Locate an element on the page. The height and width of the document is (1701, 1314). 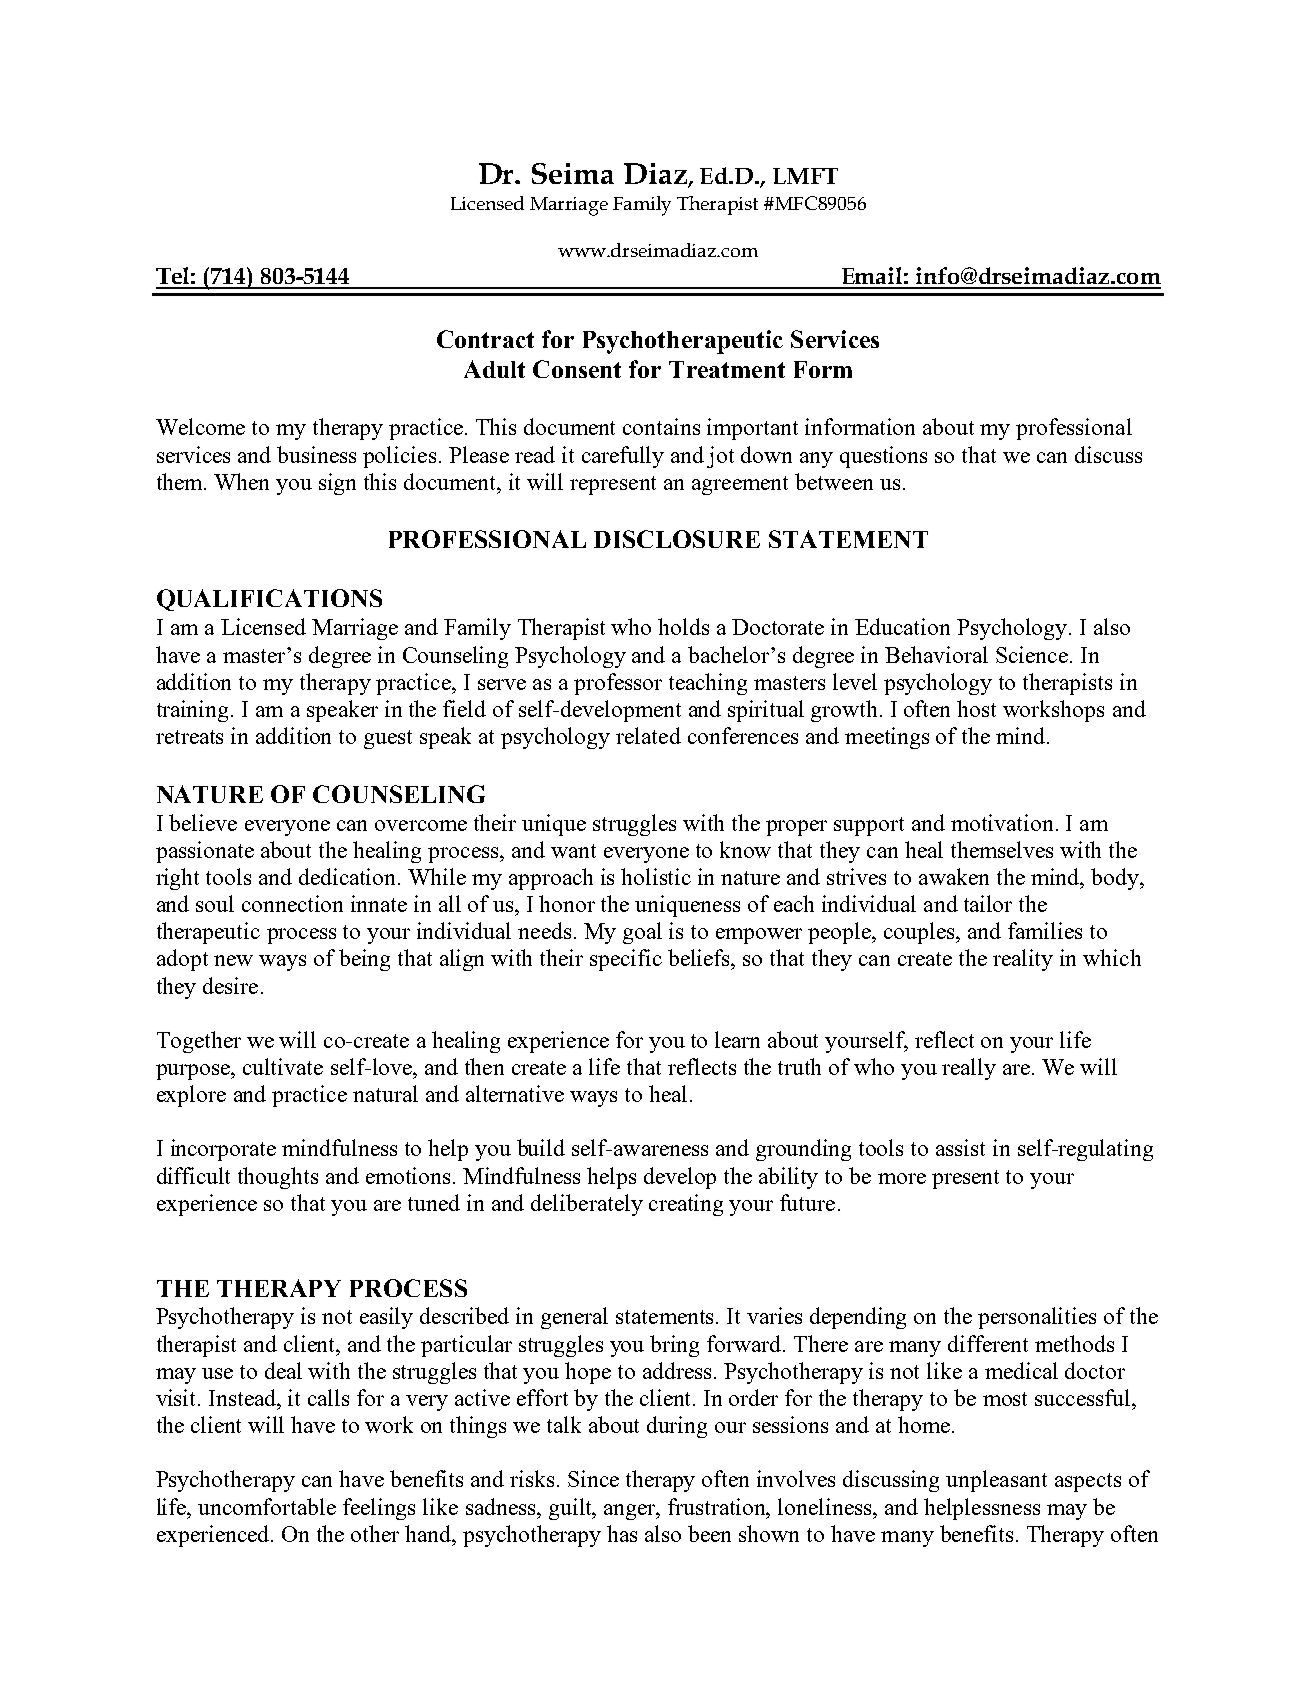
unpleasant is located at coordinates (996, 1481).
